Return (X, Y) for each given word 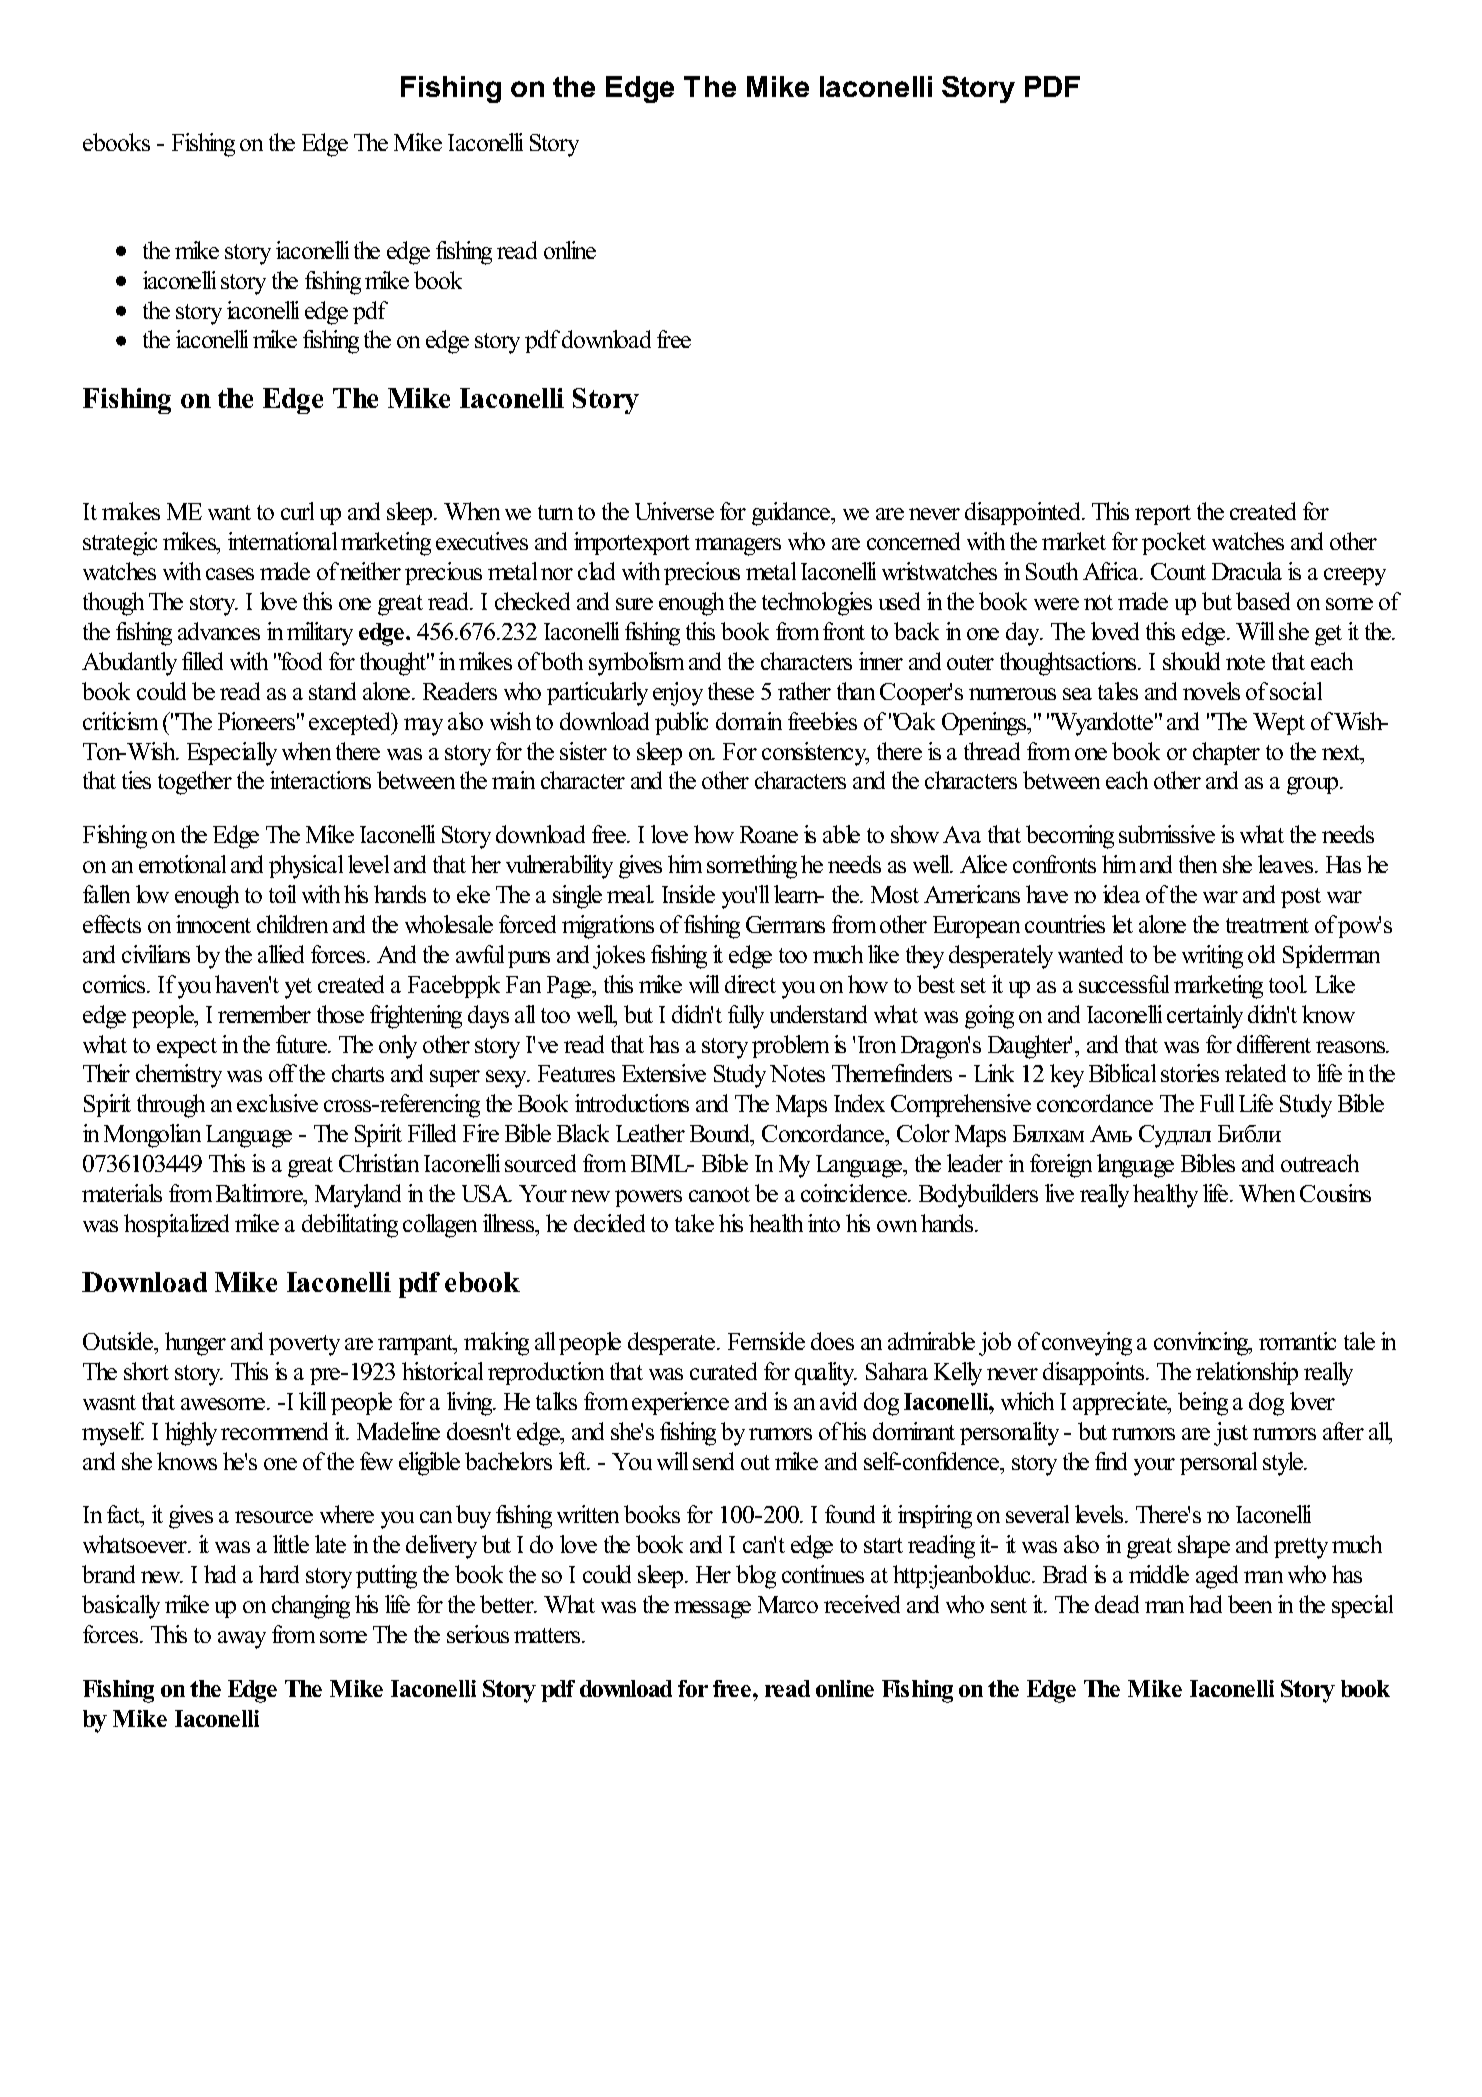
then (1198, 864)
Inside (688, 894)
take (694, 1223)
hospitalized (176, 1225)
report (1163, 515)
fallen (106, 894)
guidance (792, 514)
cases (230, 574)
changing (311, 1607)
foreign (1061, 1166)
